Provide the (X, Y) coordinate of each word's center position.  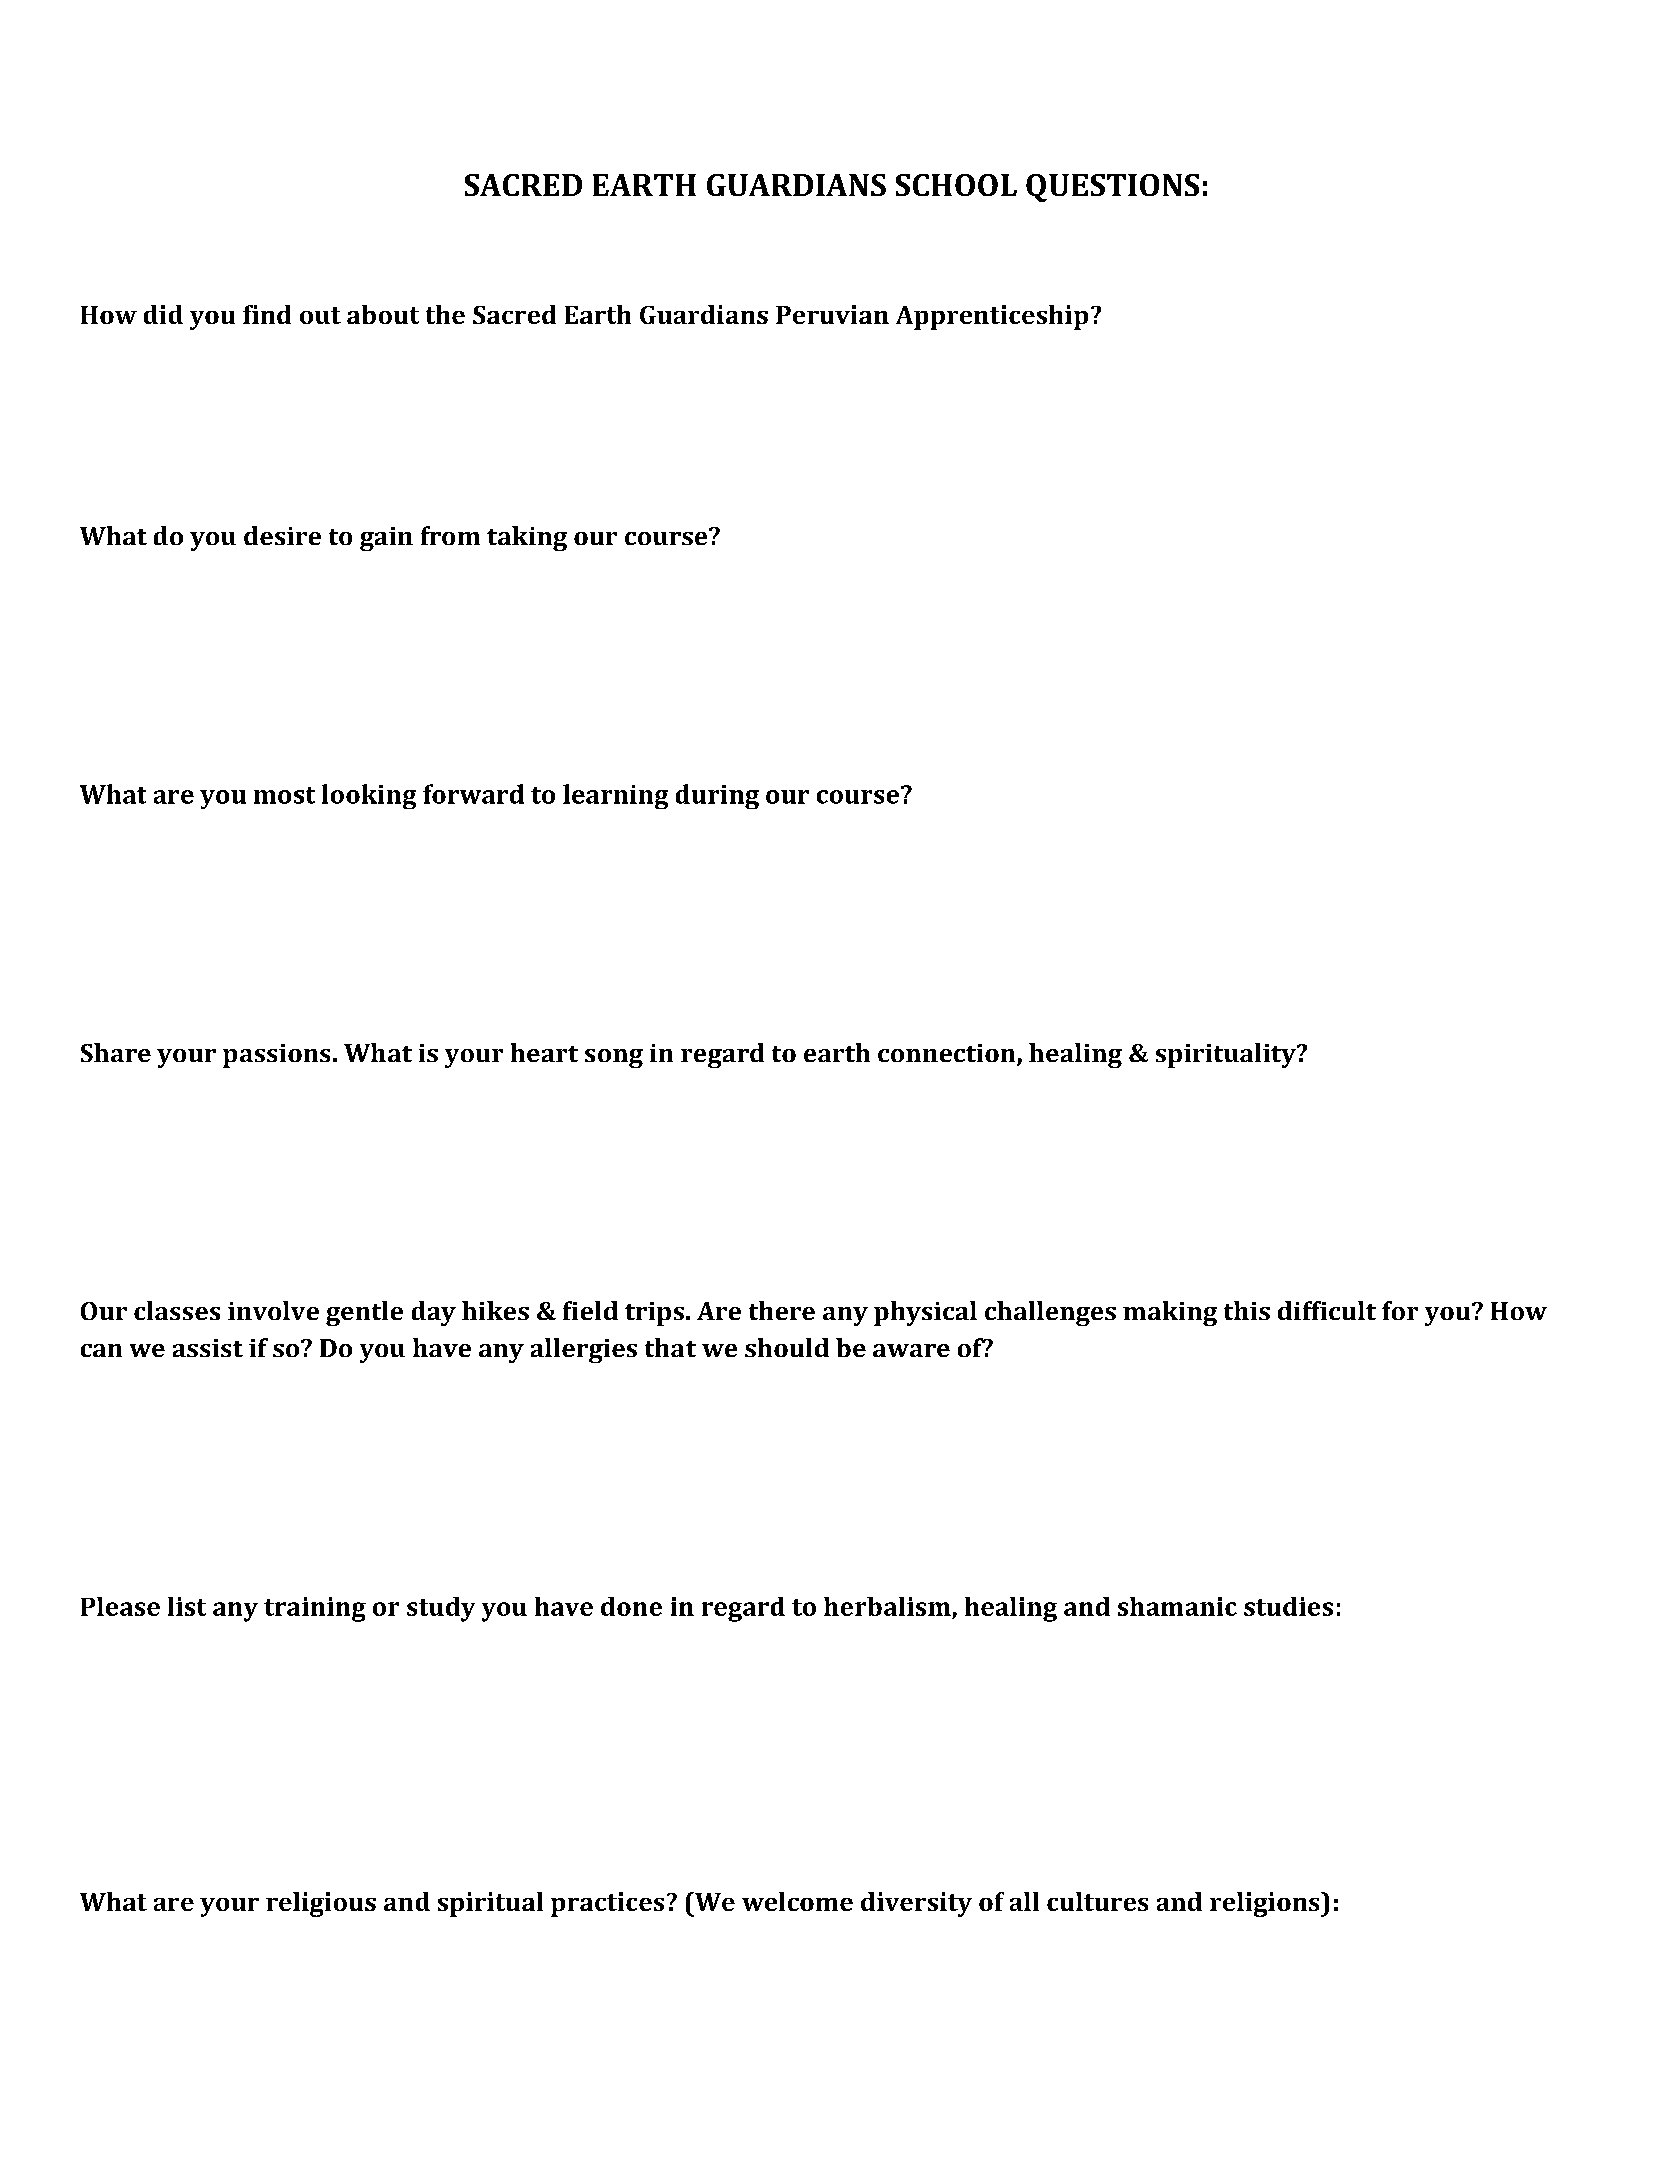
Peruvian (832, 314)
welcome (797, 1901)
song (614, 1058)
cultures (1097, 1901)
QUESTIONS (1112, 188)
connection (948, 1054)
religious (321, 1904)
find (267, 314)
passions (276, 1056)
